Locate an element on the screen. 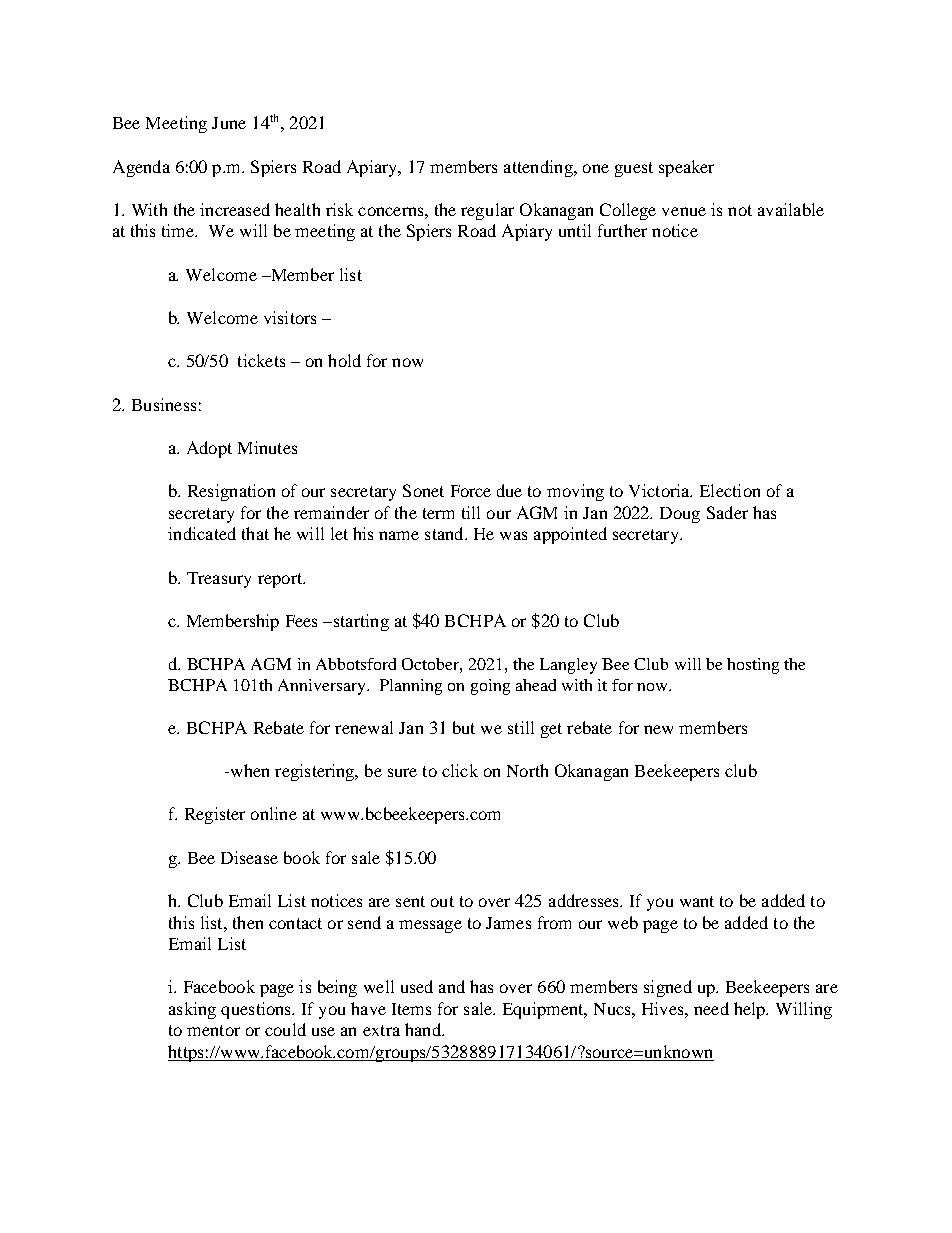 The width and height of the screenshot is (952, 1233). asking is located at coordinates (192, 1010).
